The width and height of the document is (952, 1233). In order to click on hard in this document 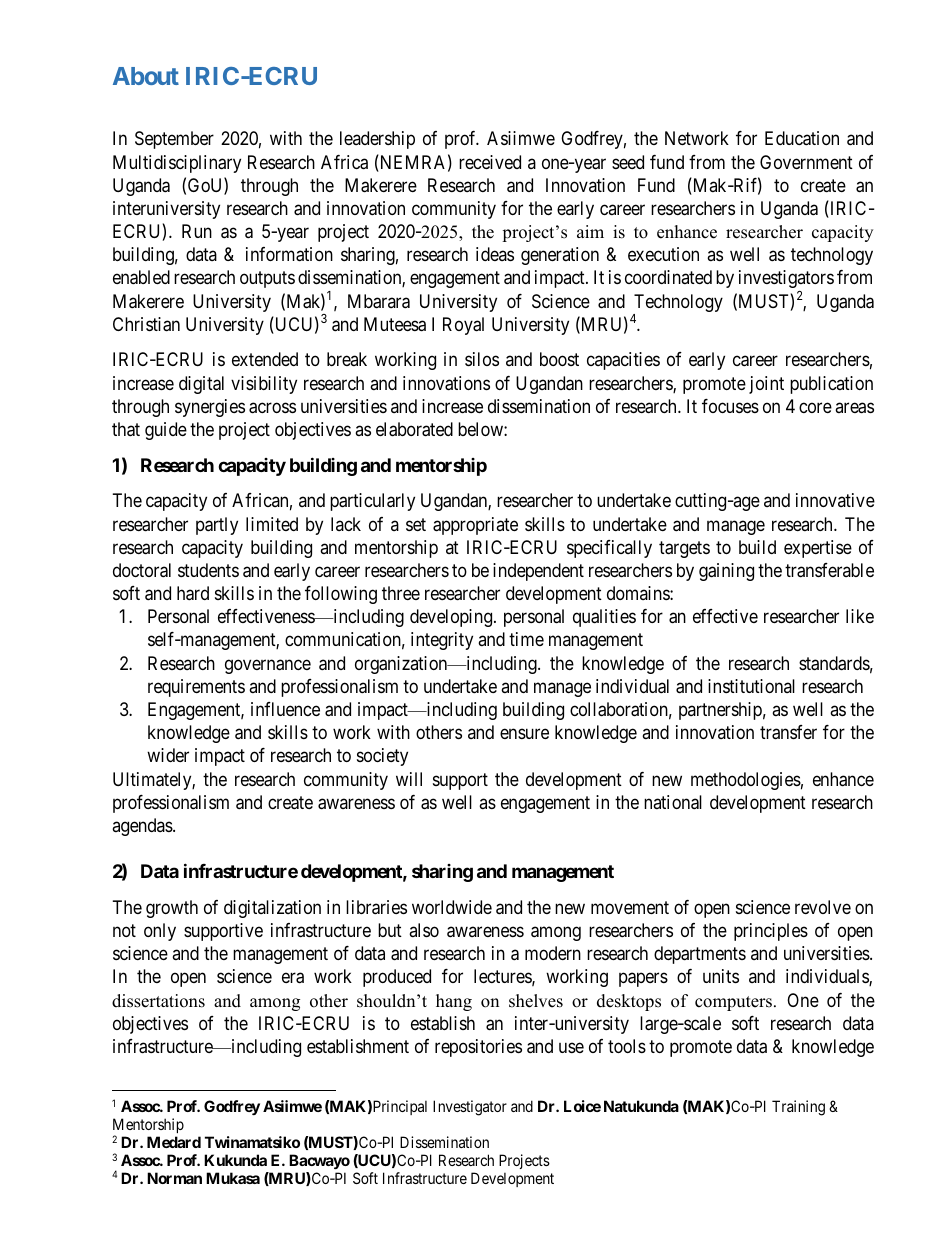, I will do `click(193, 593)`.
